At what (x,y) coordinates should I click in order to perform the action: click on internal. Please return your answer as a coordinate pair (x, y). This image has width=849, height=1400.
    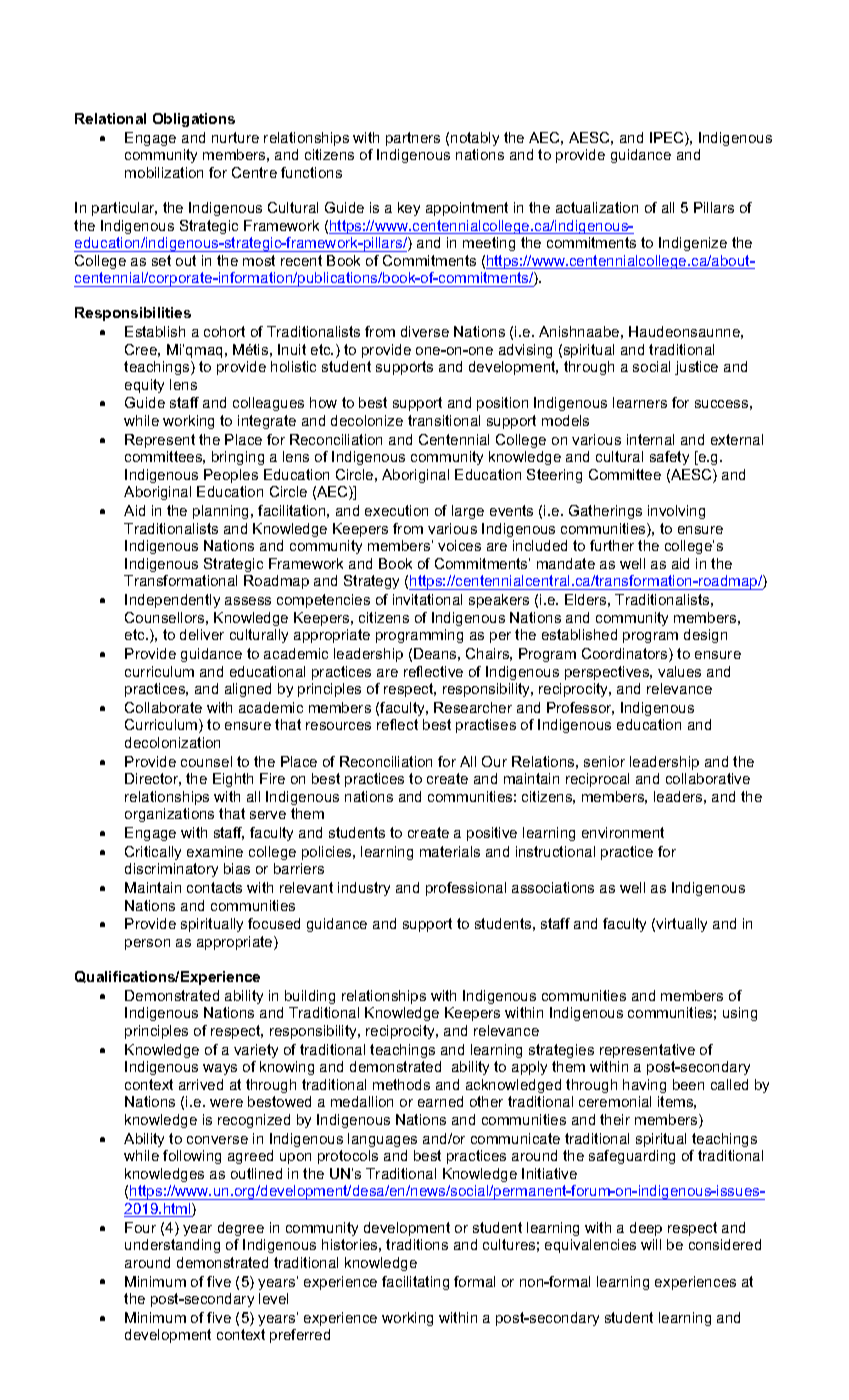
    Looking at the image, I should click on (650, 439).
